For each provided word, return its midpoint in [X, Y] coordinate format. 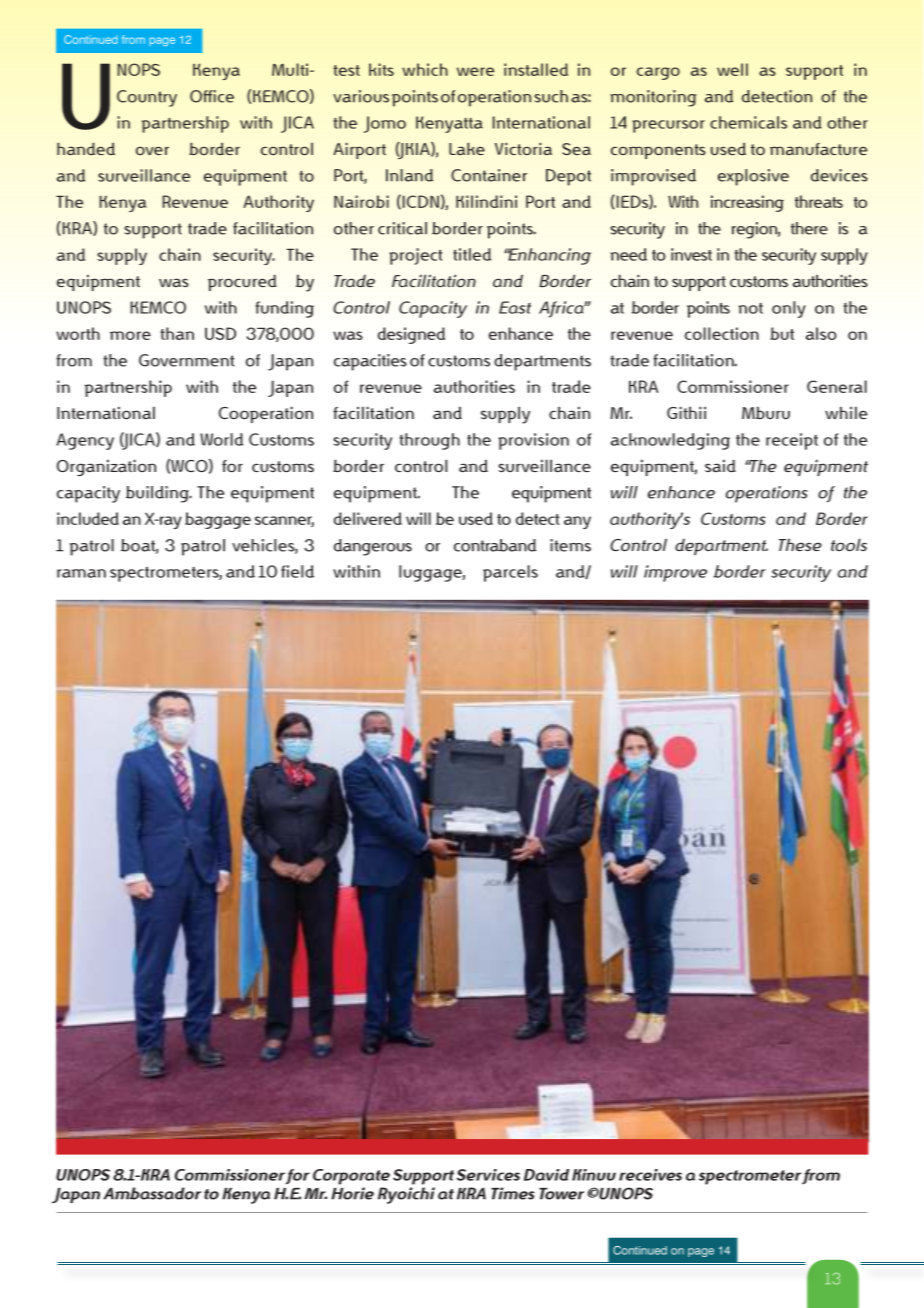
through [430, 441]
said [720, 465]
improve [675, 573]
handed [86, 148]
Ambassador [152, 1193]
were [475, 71]
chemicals [748, 122]
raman [81, 573]
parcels [510, 573]
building [158, 494]
